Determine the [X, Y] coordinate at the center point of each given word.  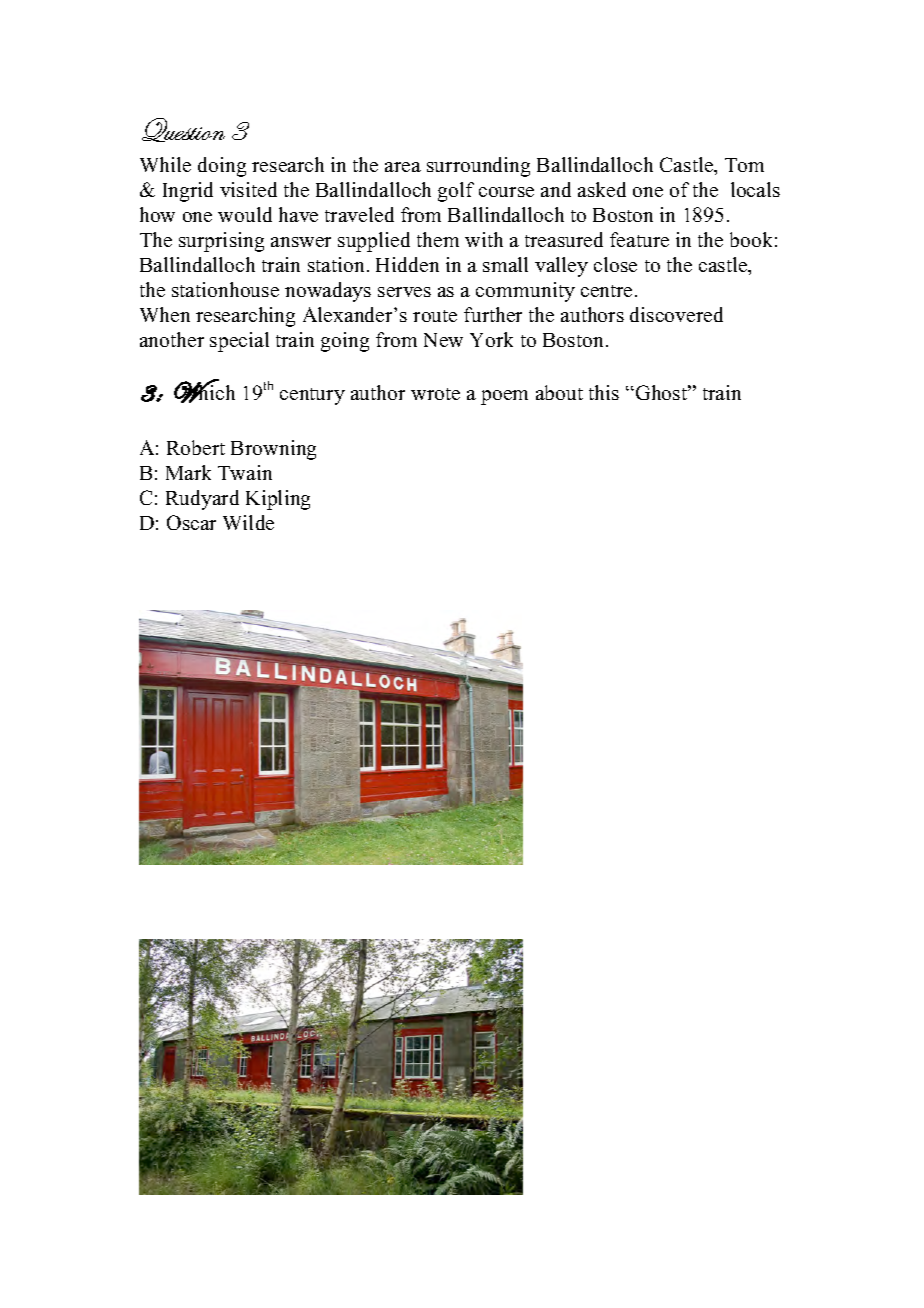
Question [183, 130]
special [239, 342]
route [435, 316]
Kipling [278, 500]
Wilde [248, 522]
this [604, 392]
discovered [676, 314]
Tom [744, 165]
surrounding [478, 167]
